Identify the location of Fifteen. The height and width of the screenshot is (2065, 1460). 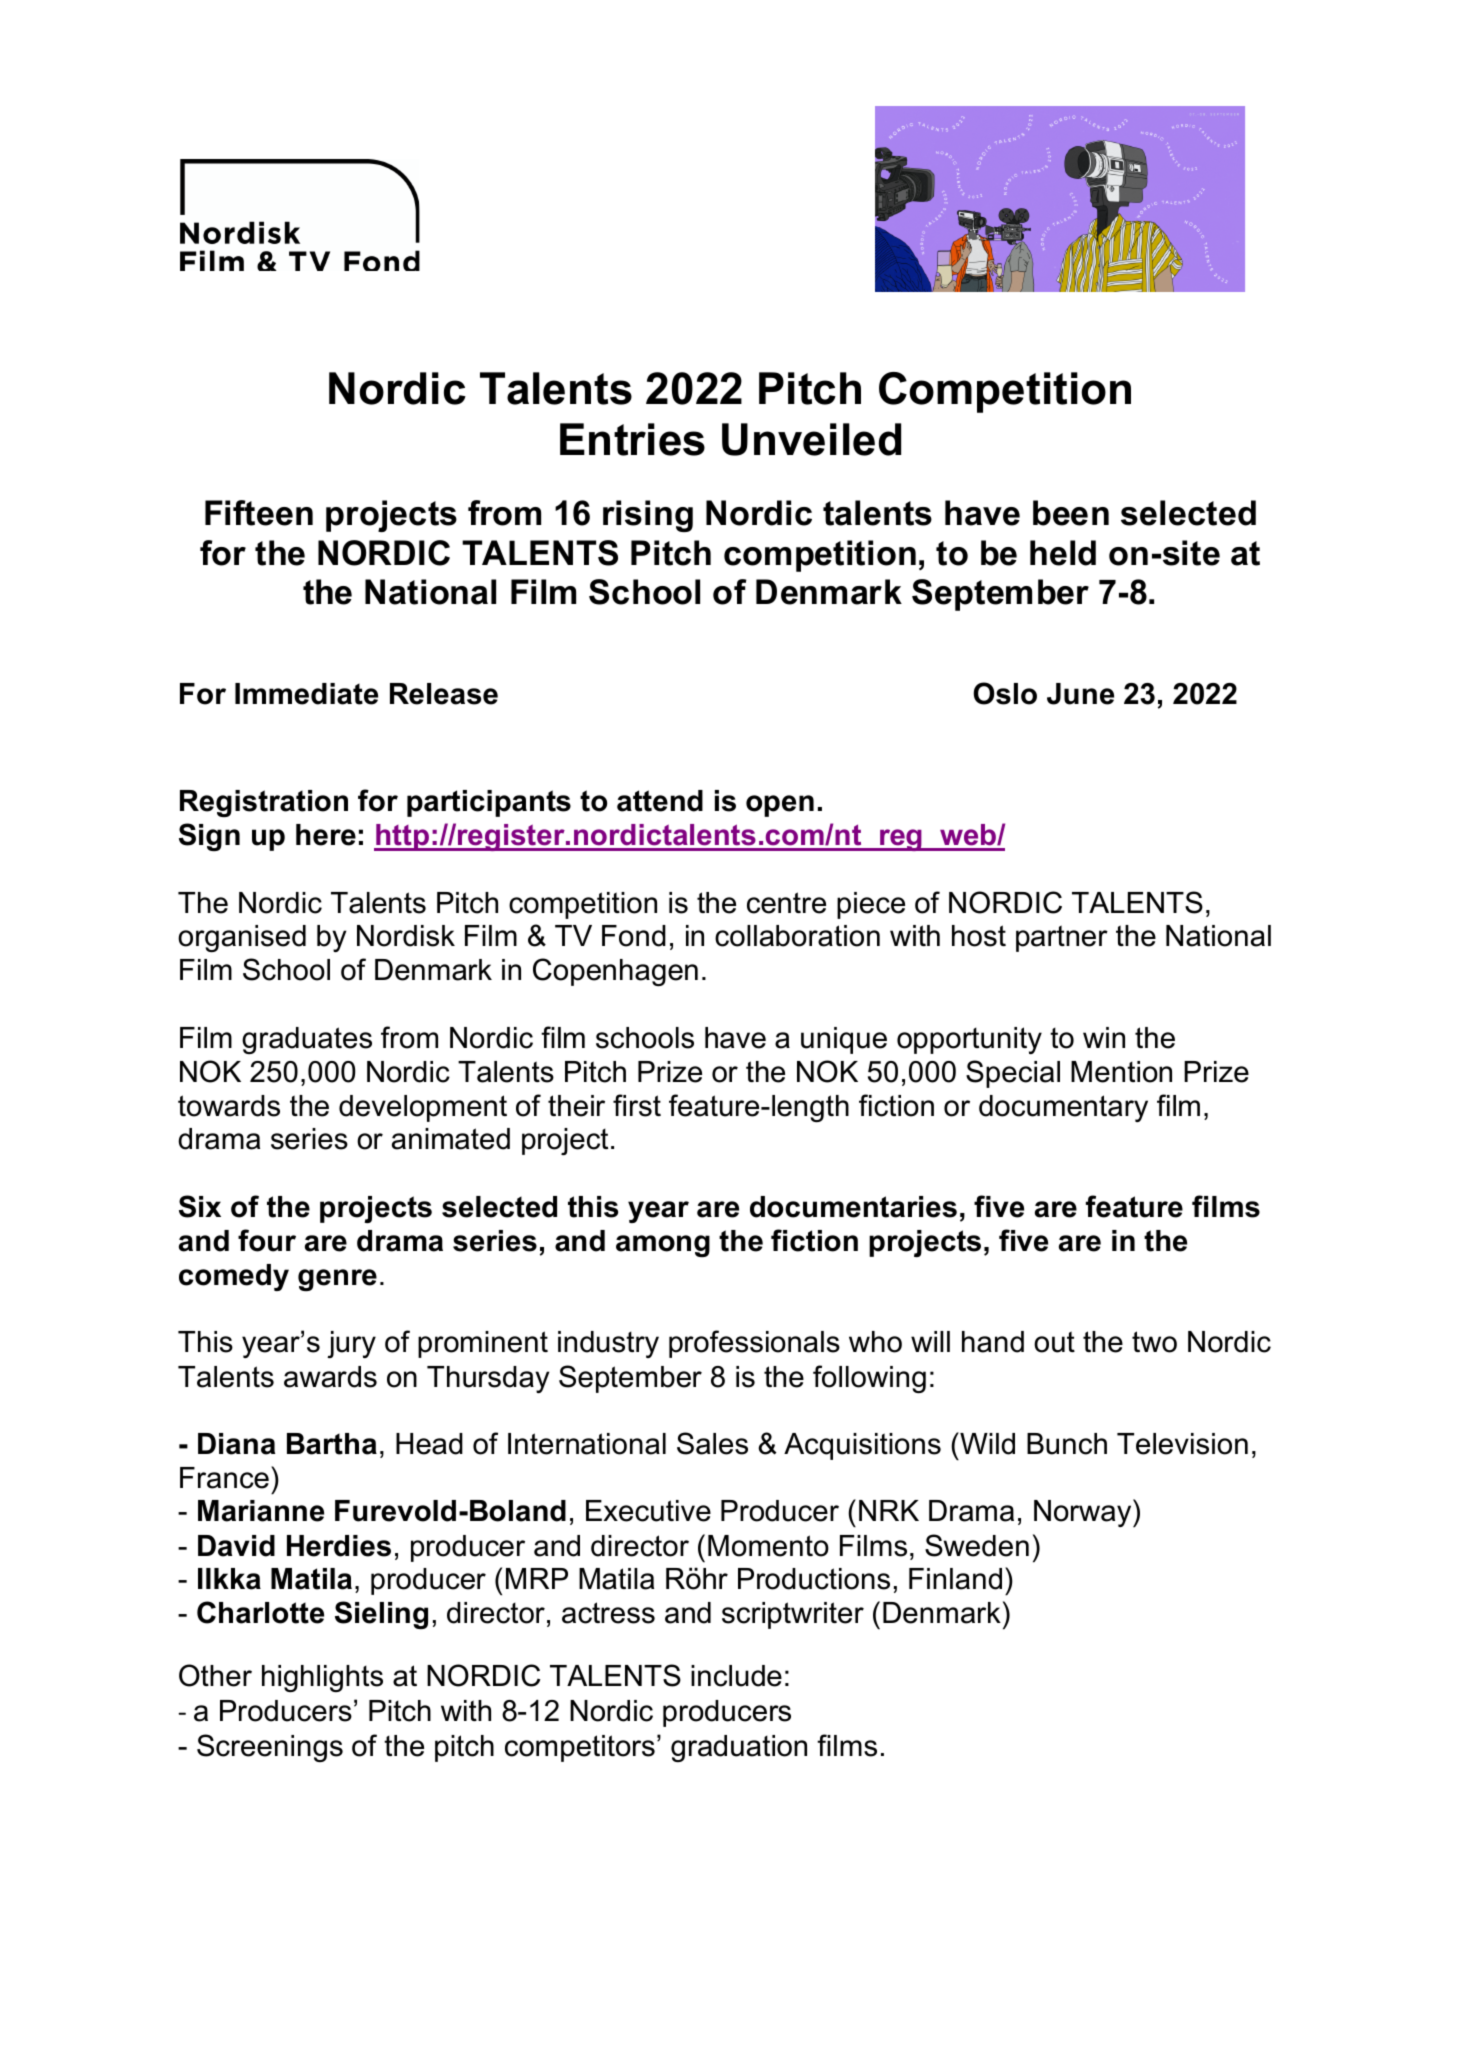
(259, 513).
